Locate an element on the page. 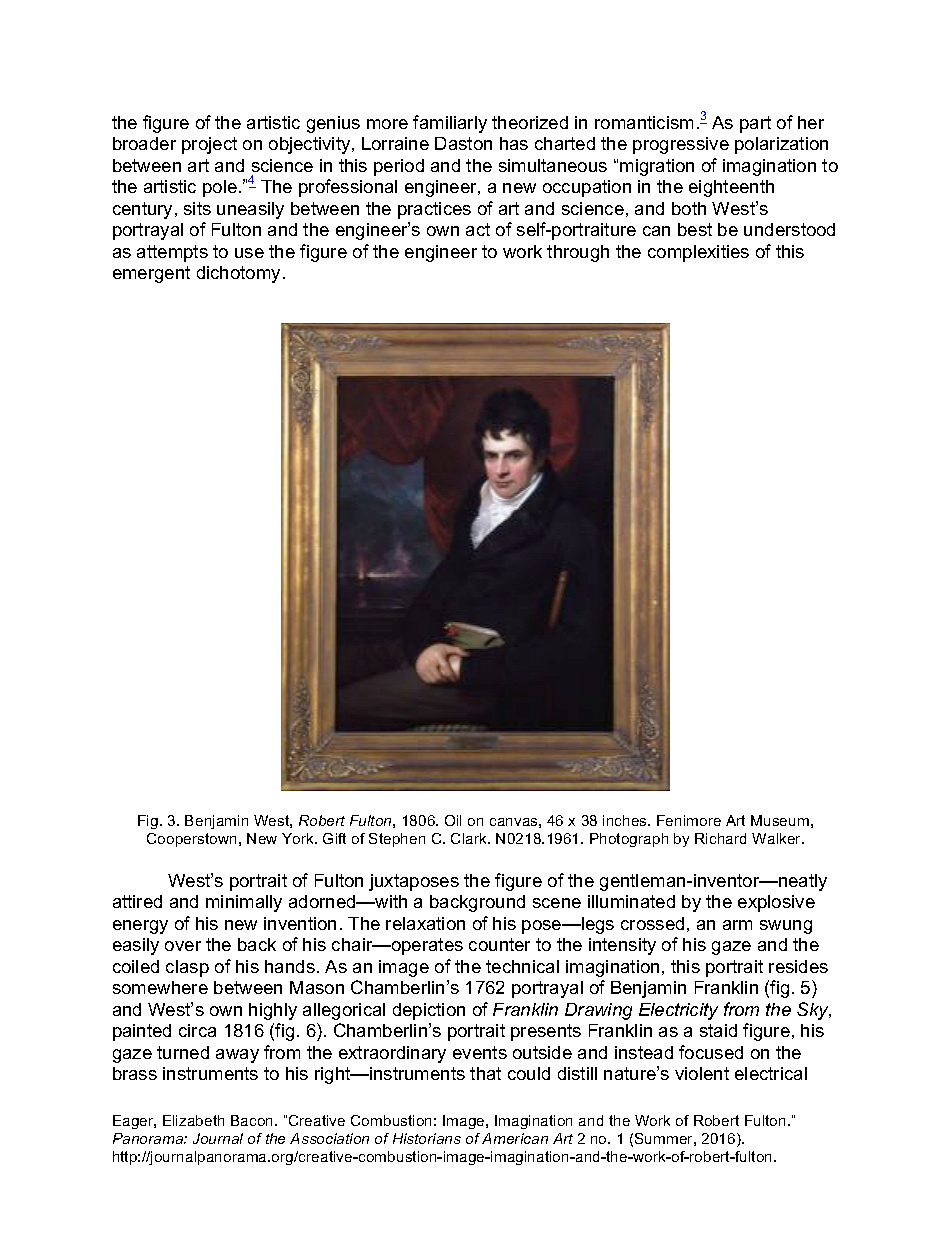  arm is located at coordinates (737, 925).
